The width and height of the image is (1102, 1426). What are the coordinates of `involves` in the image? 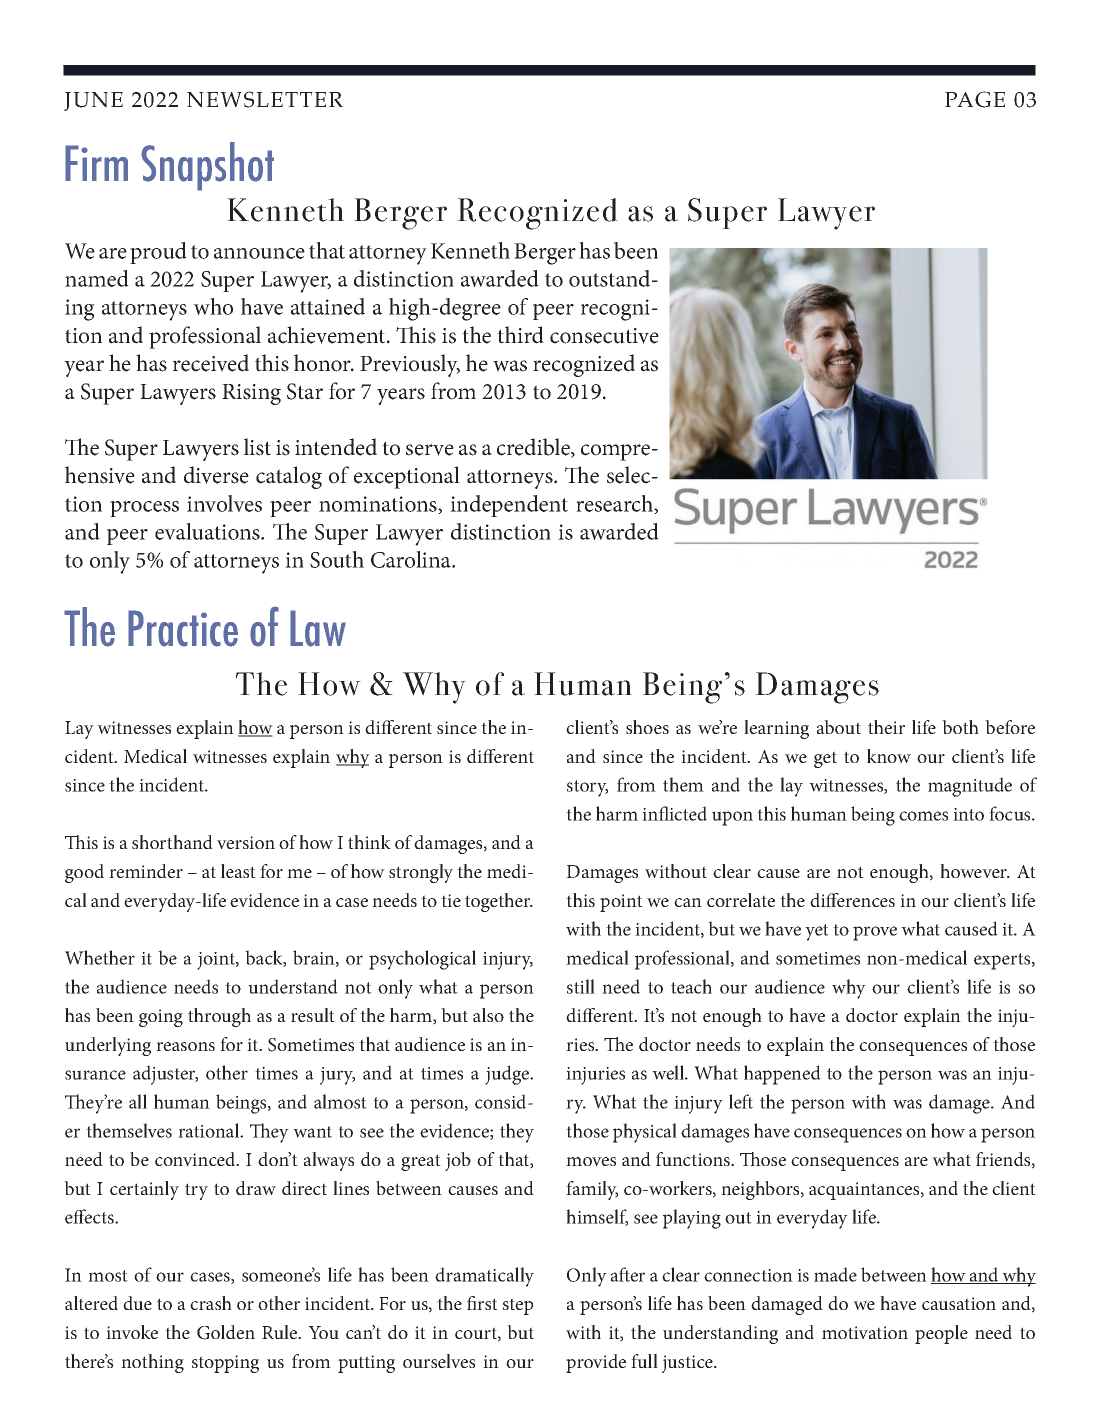 It's located at (224, 503).
